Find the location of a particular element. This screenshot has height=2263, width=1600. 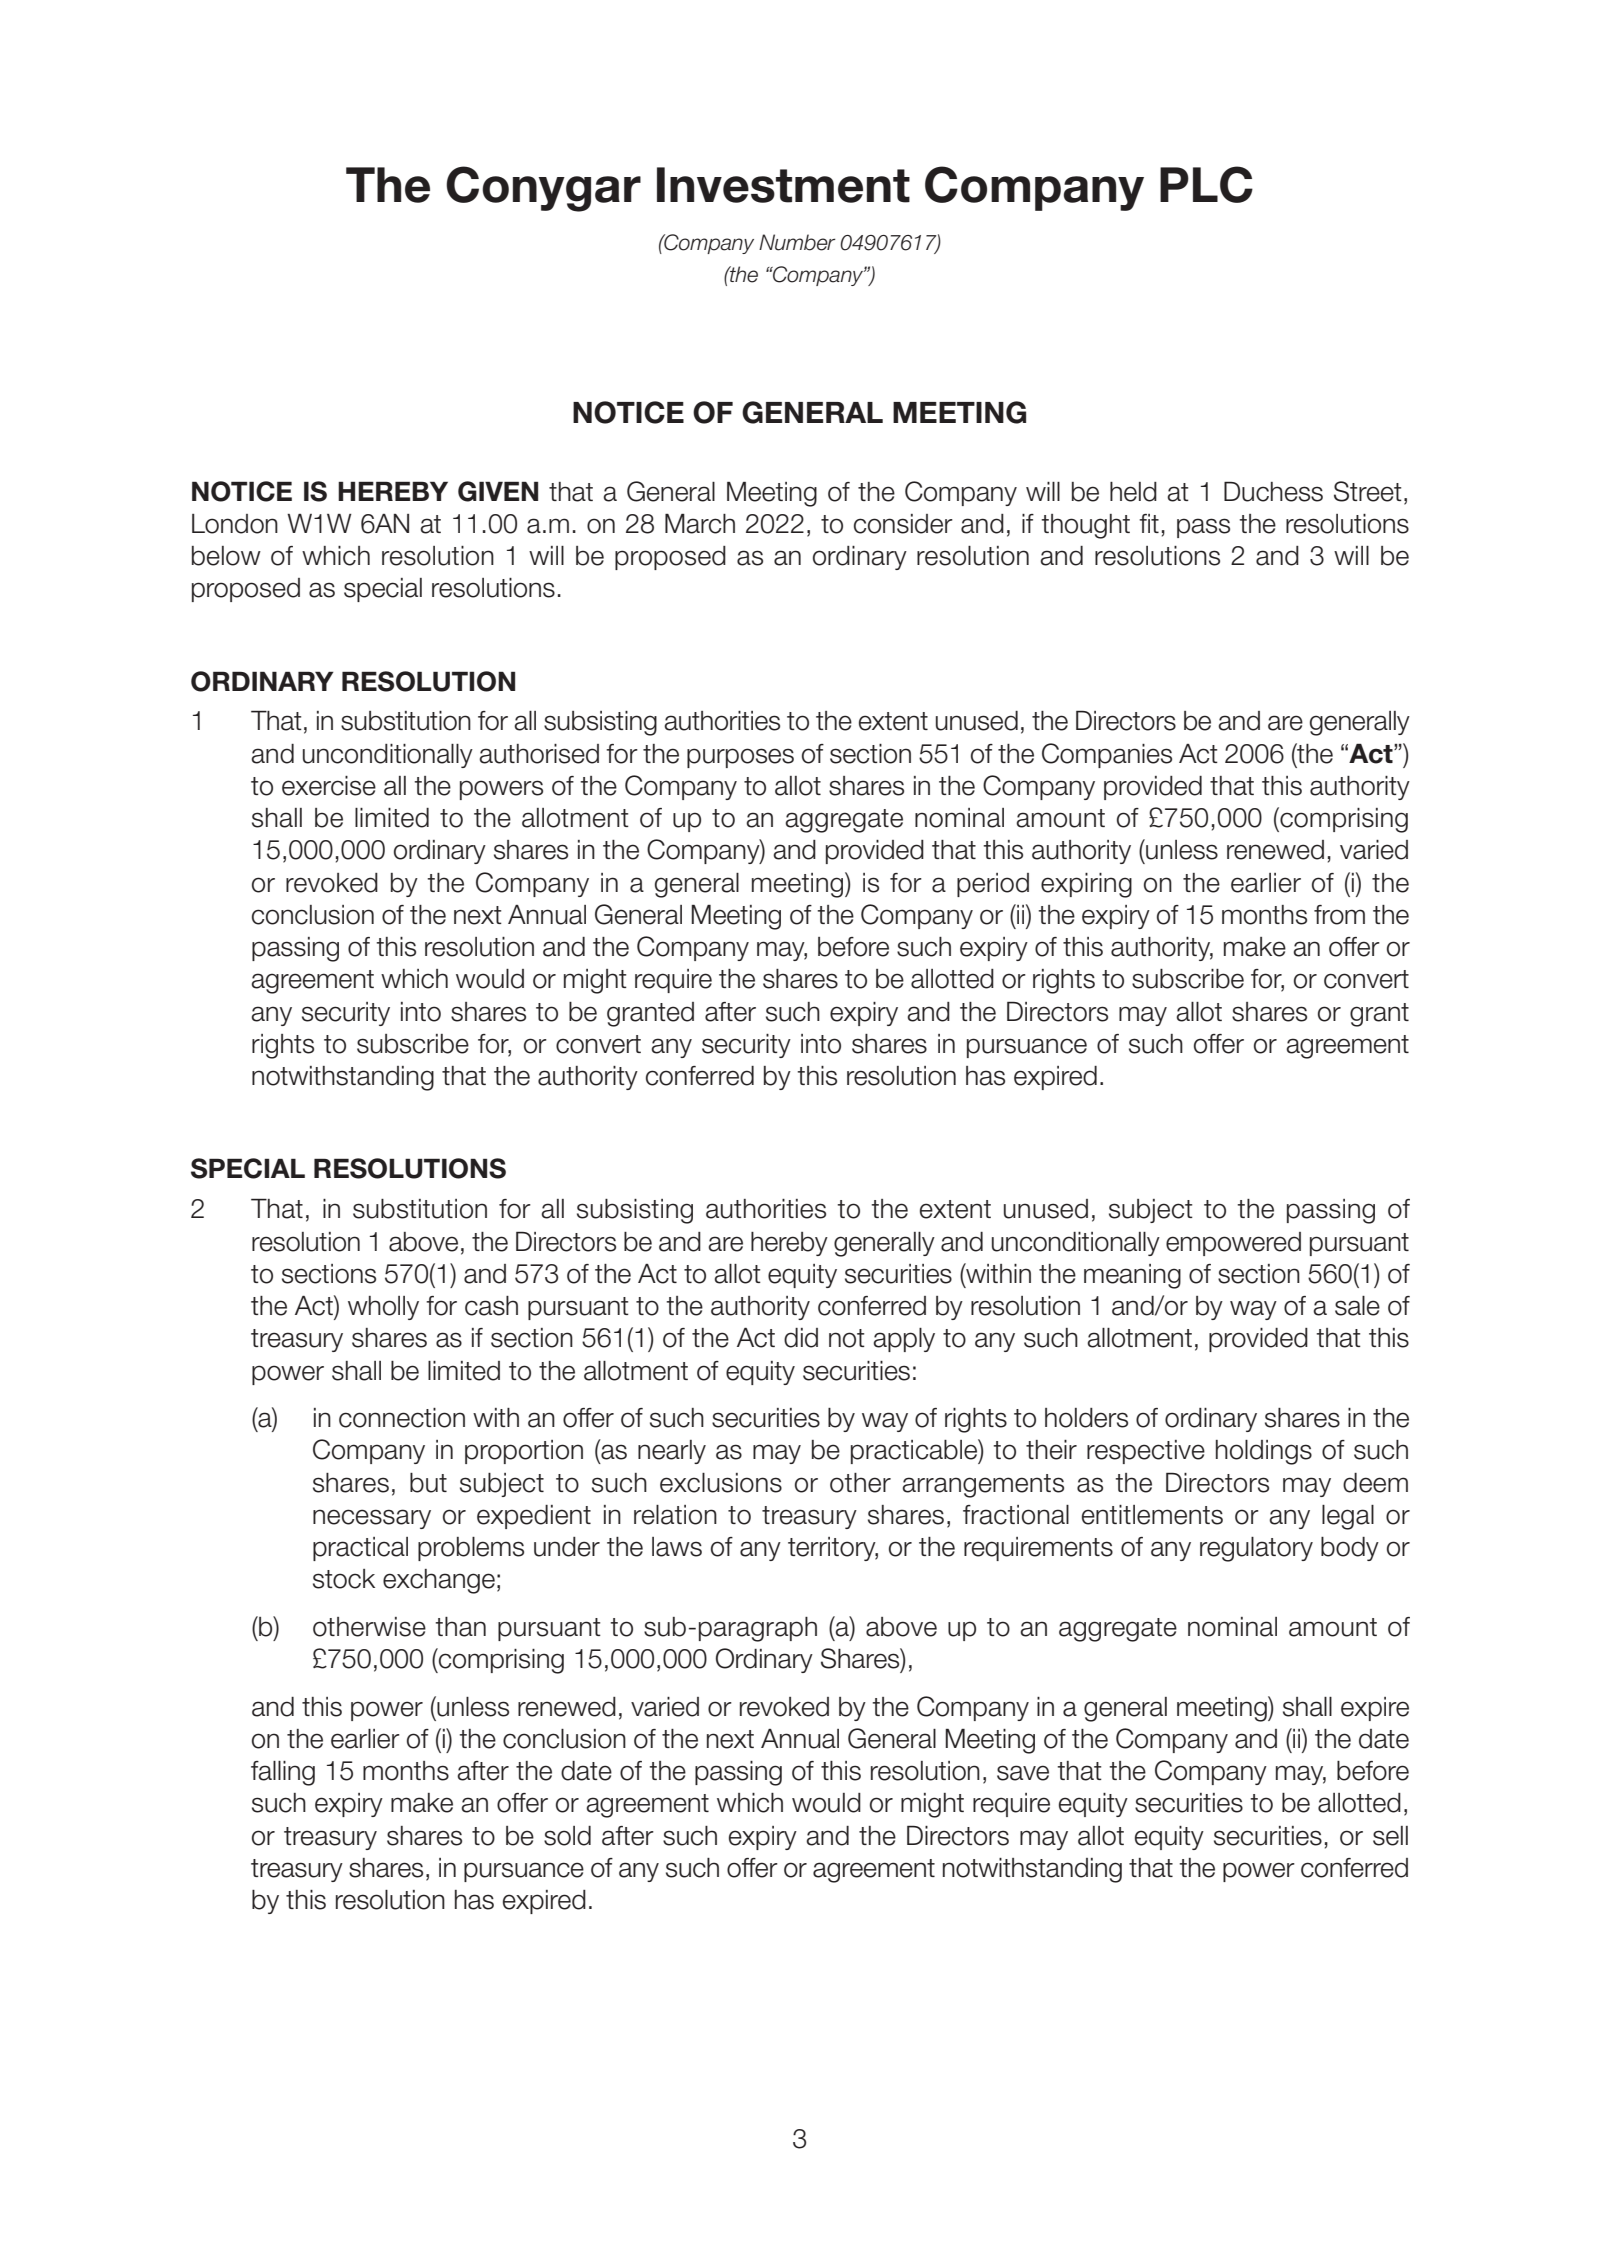

period is located at coordinates (993, 885).
